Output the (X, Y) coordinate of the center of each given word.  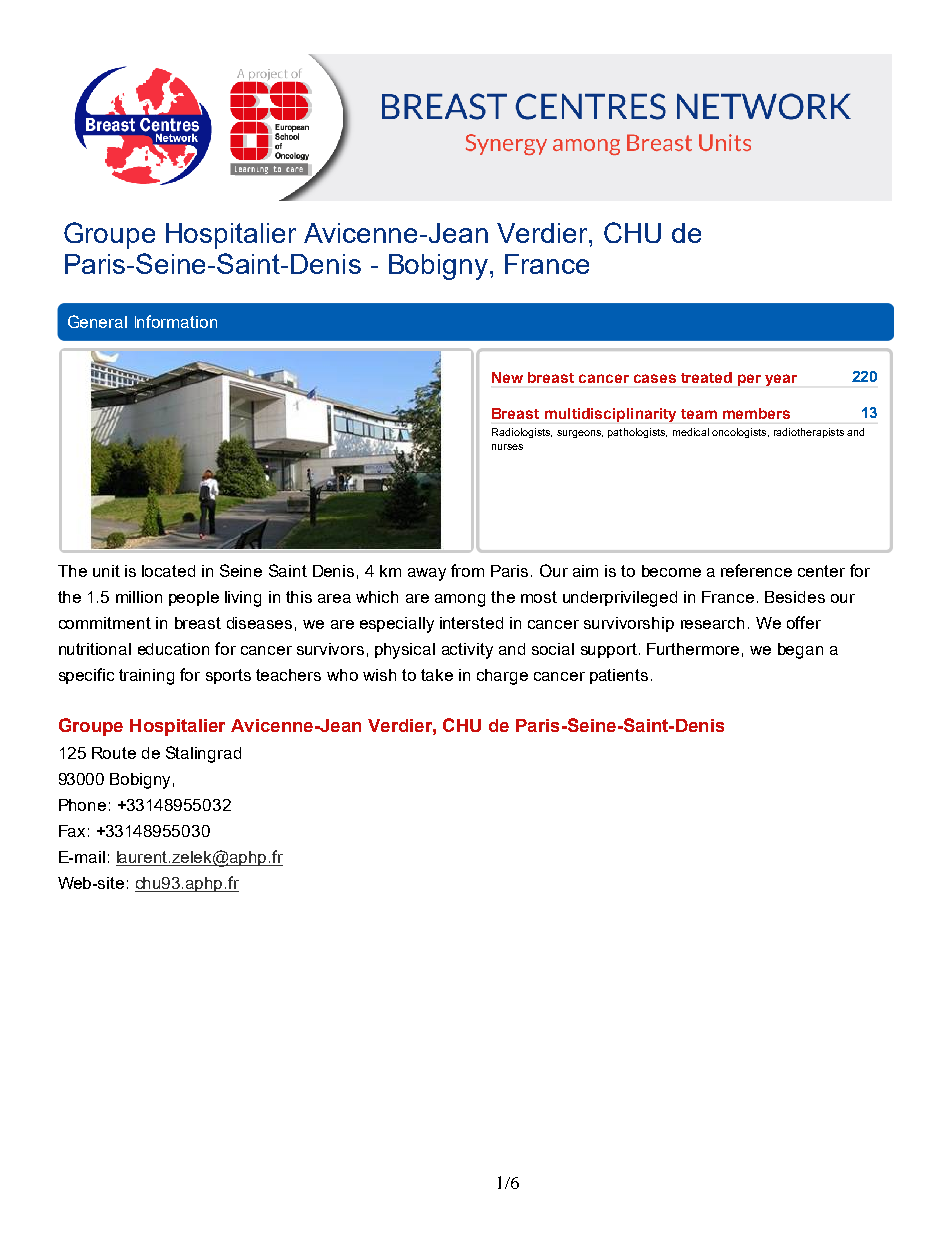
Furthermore (693, 649)
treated (706, 377)
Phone (82, 805)
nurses (507, 447)
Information (176, 321)
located (168, 571)
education (173, 649)
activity (467, 651)
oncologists (740, 433)
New (507, 377)
